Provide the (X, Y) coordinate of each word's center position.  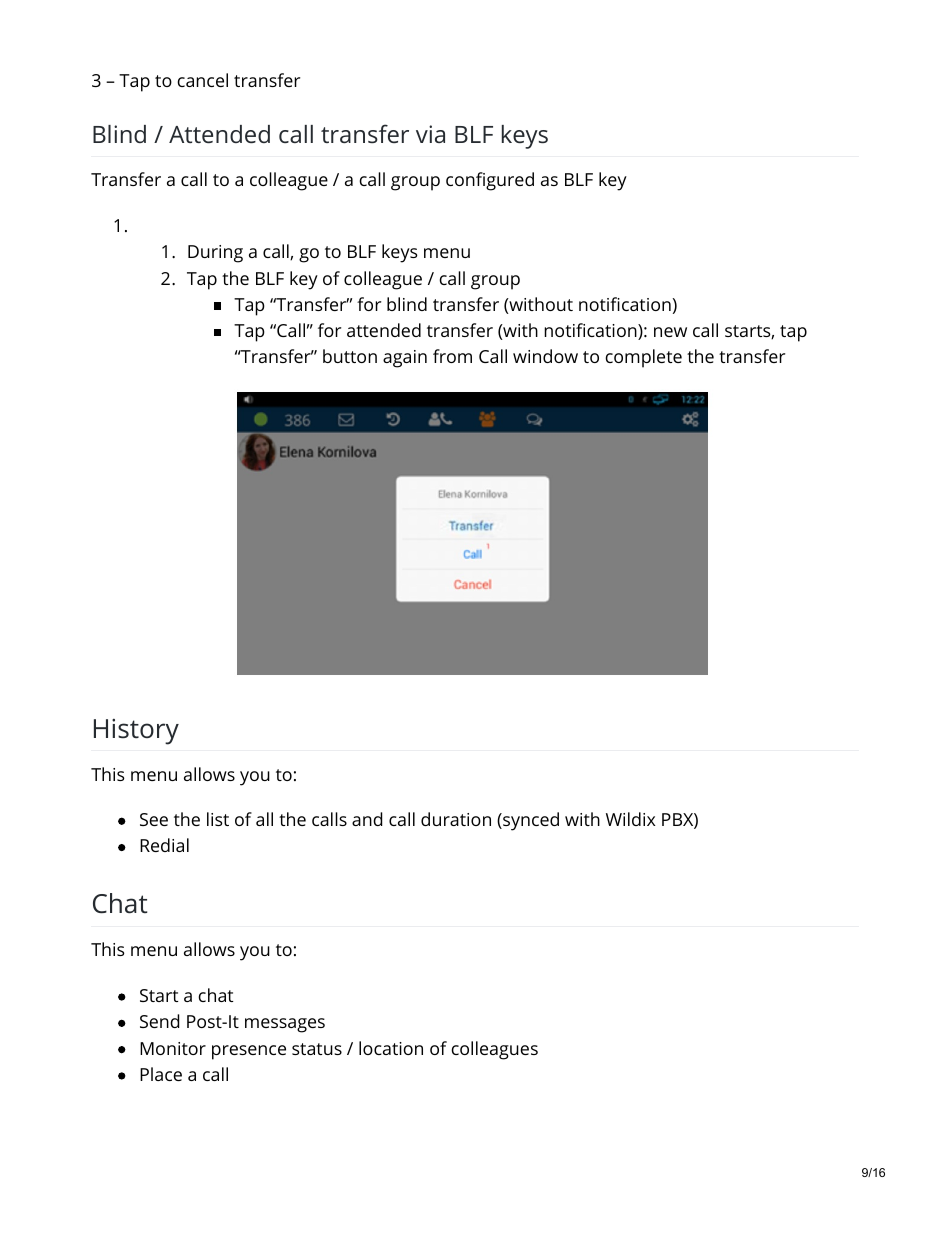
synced (530, 821)
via (430, 134)
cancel (202, 80)
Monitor (173, 1048)
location (391, 1048)
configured (490, 181)
